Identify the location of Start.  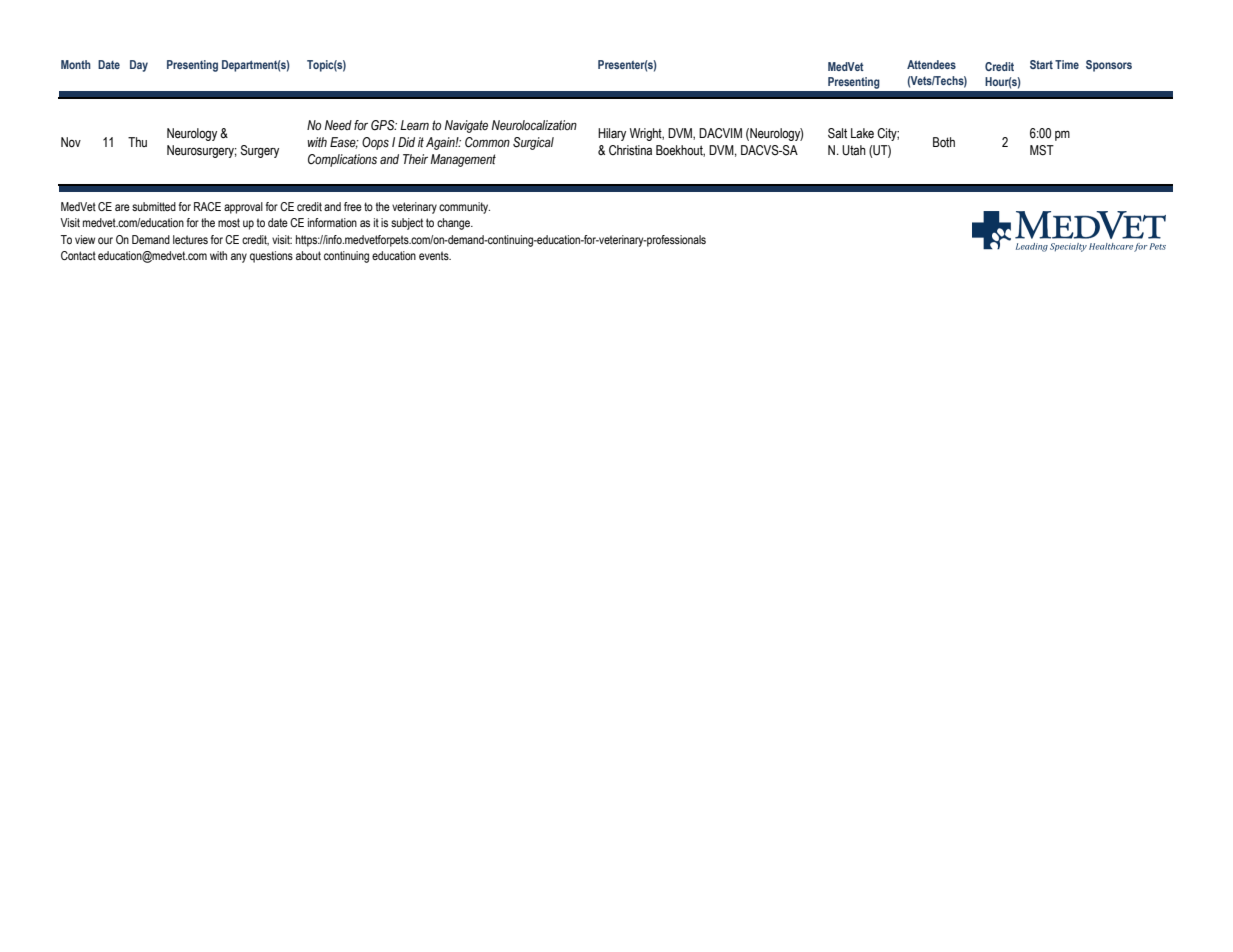
(1041, 64).
